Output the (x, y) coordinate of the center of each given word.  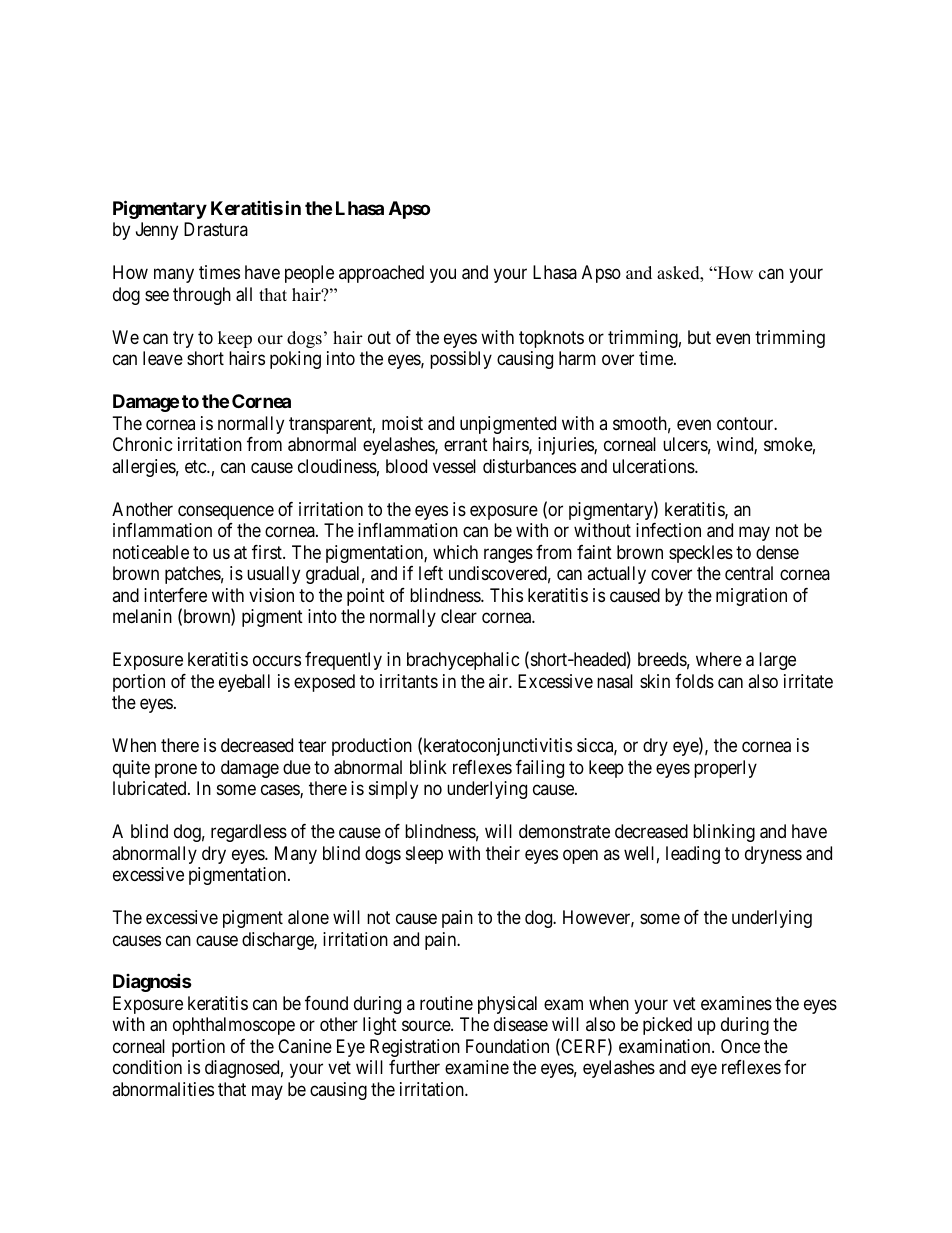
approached (381, 274)
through (202, 296)
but (699, 337)
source (427, 1026)
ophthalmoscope (234, 1026)
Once (740, 1046)
